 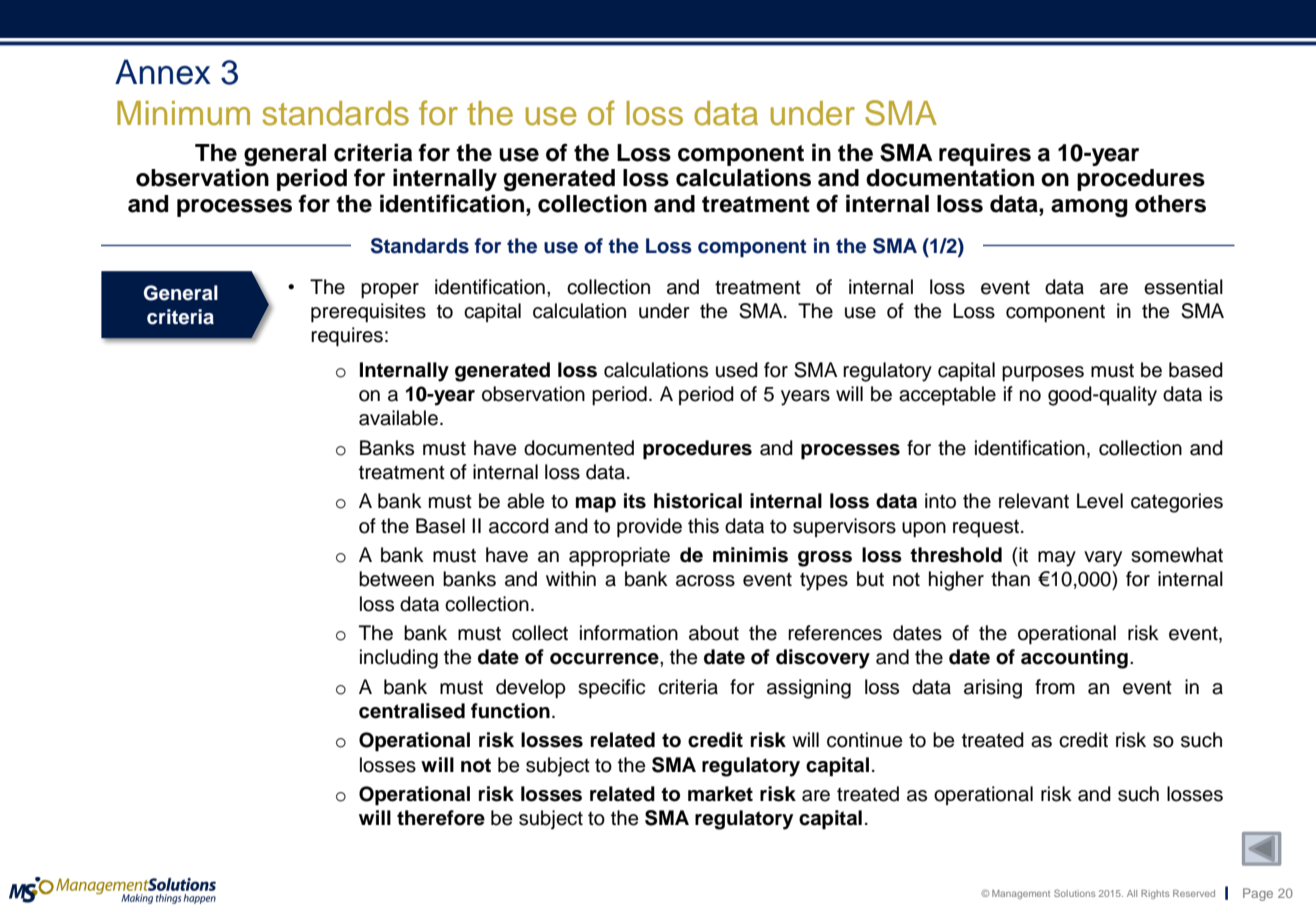 What do you see at coordinates (441, 818) in the screenshot?
I see `therefore` at bounding box center [441, 818].
